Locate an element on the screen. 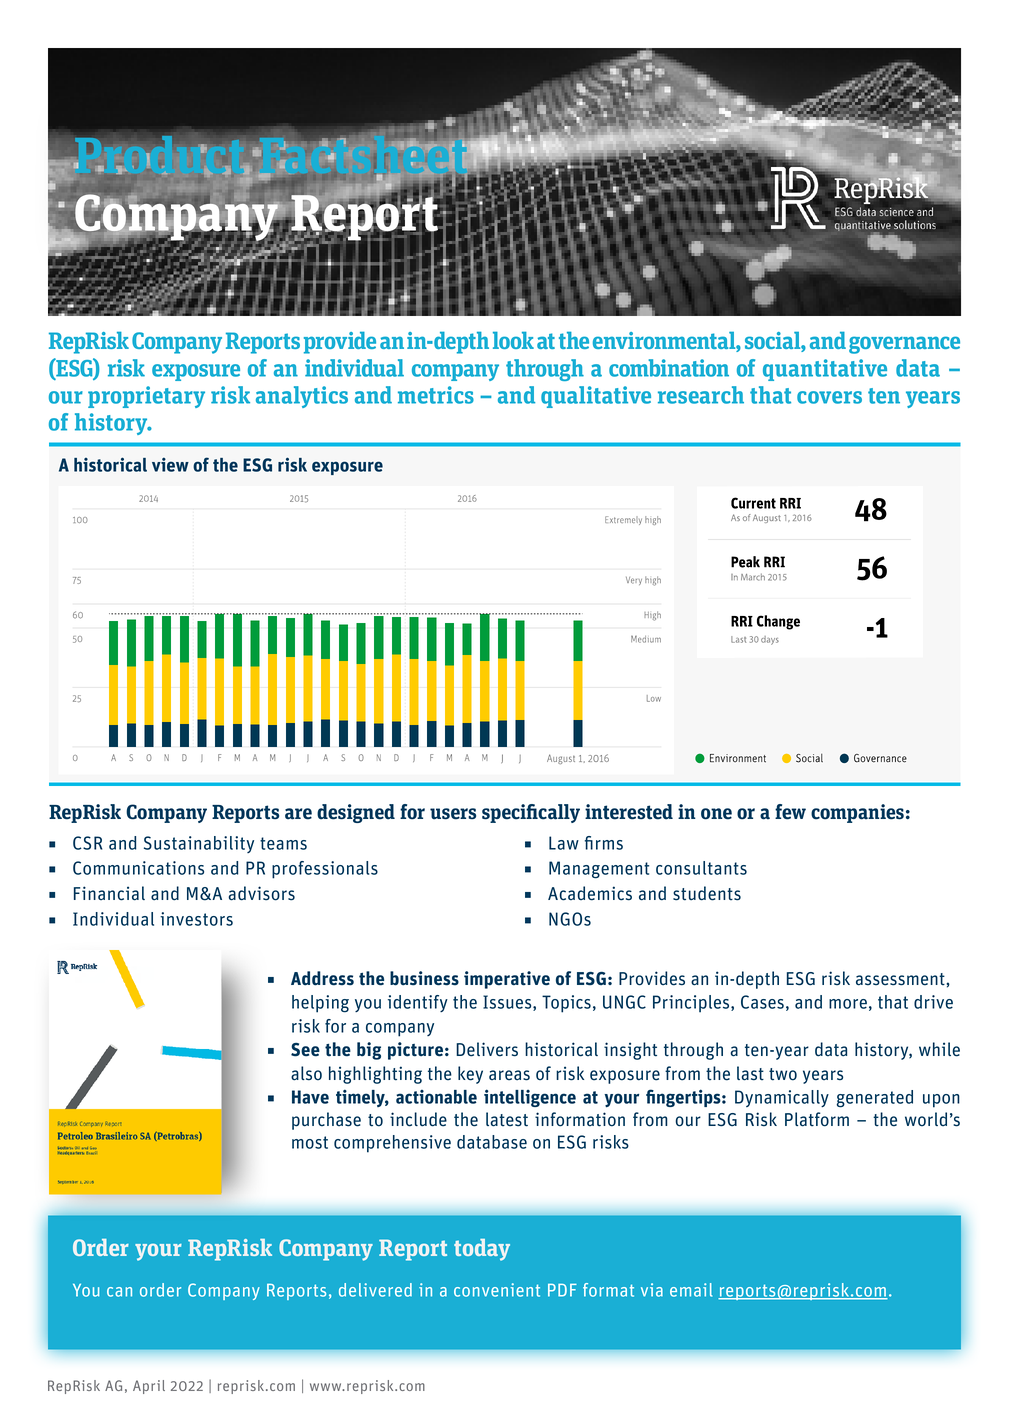 Image resolution: width=1009 pixels, height=1427 pixels. quantitative is located at coordinates (825, 370).
